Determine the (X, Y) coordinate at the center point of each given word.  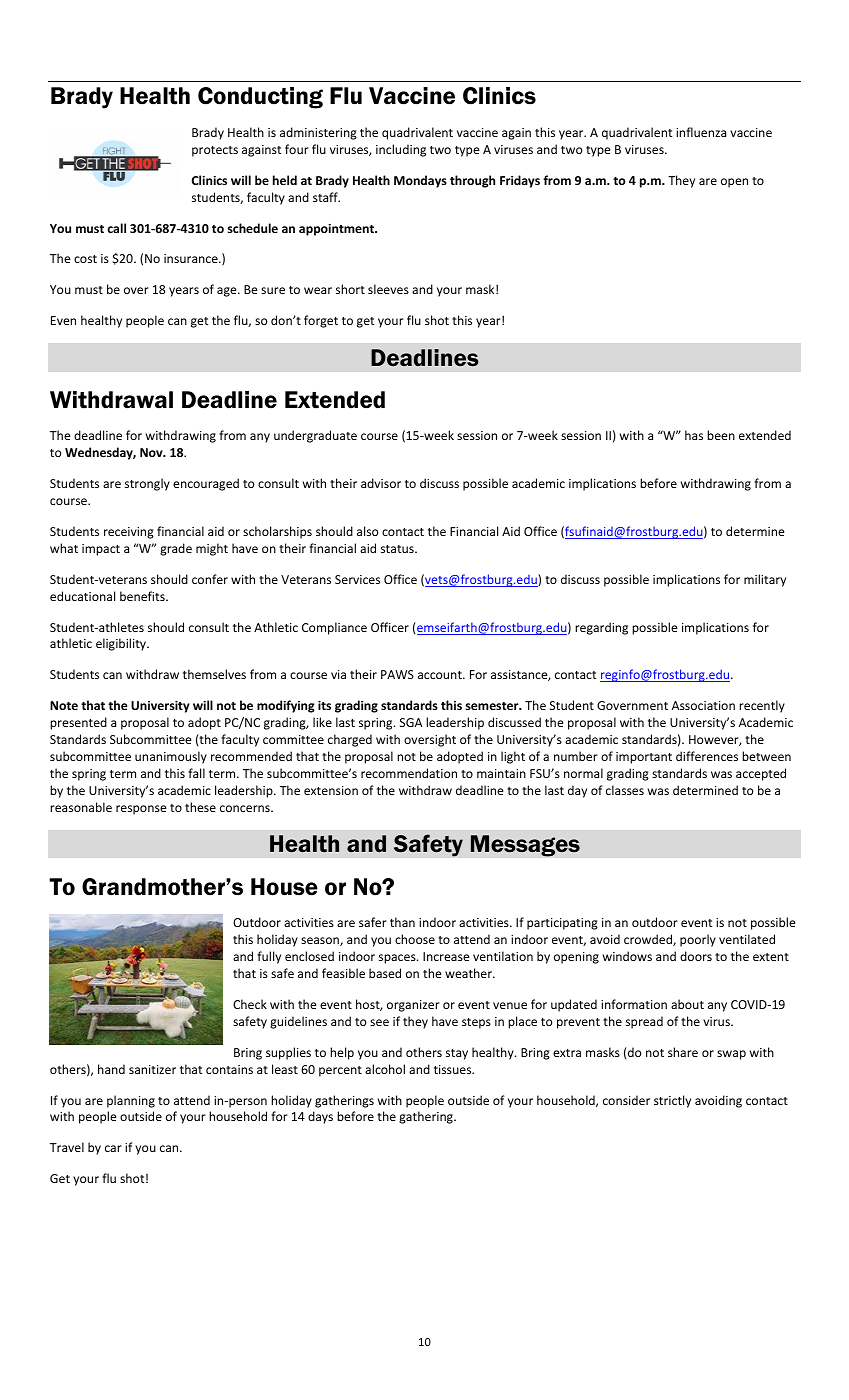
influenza (701, 132)
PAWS (397, 674)
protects (215, 151)
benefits (143, 596)
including (401, 150)
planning (131, 1101)
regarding (601, 628)
